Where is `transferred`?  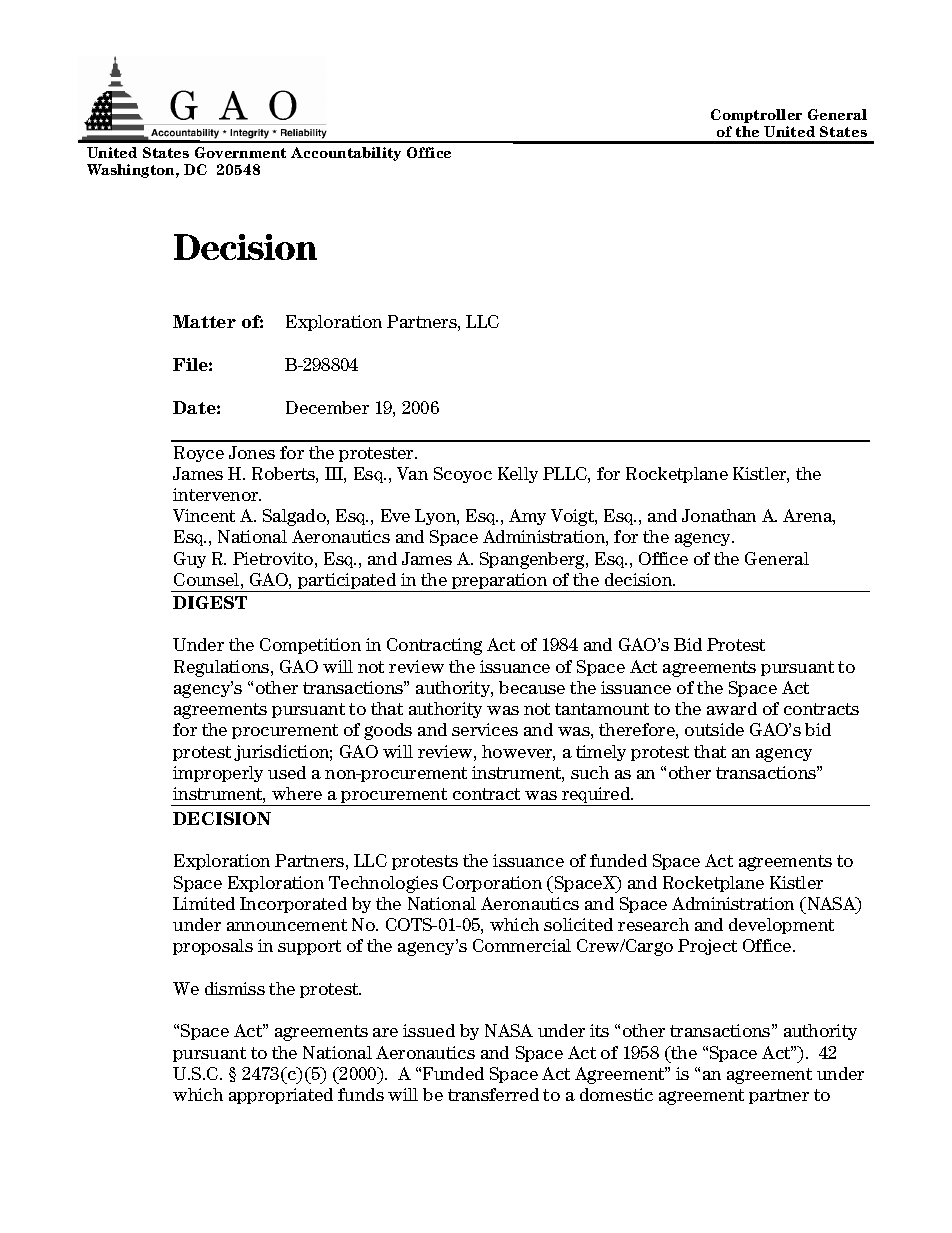
transferred is located at coordinates (493, 1094).
